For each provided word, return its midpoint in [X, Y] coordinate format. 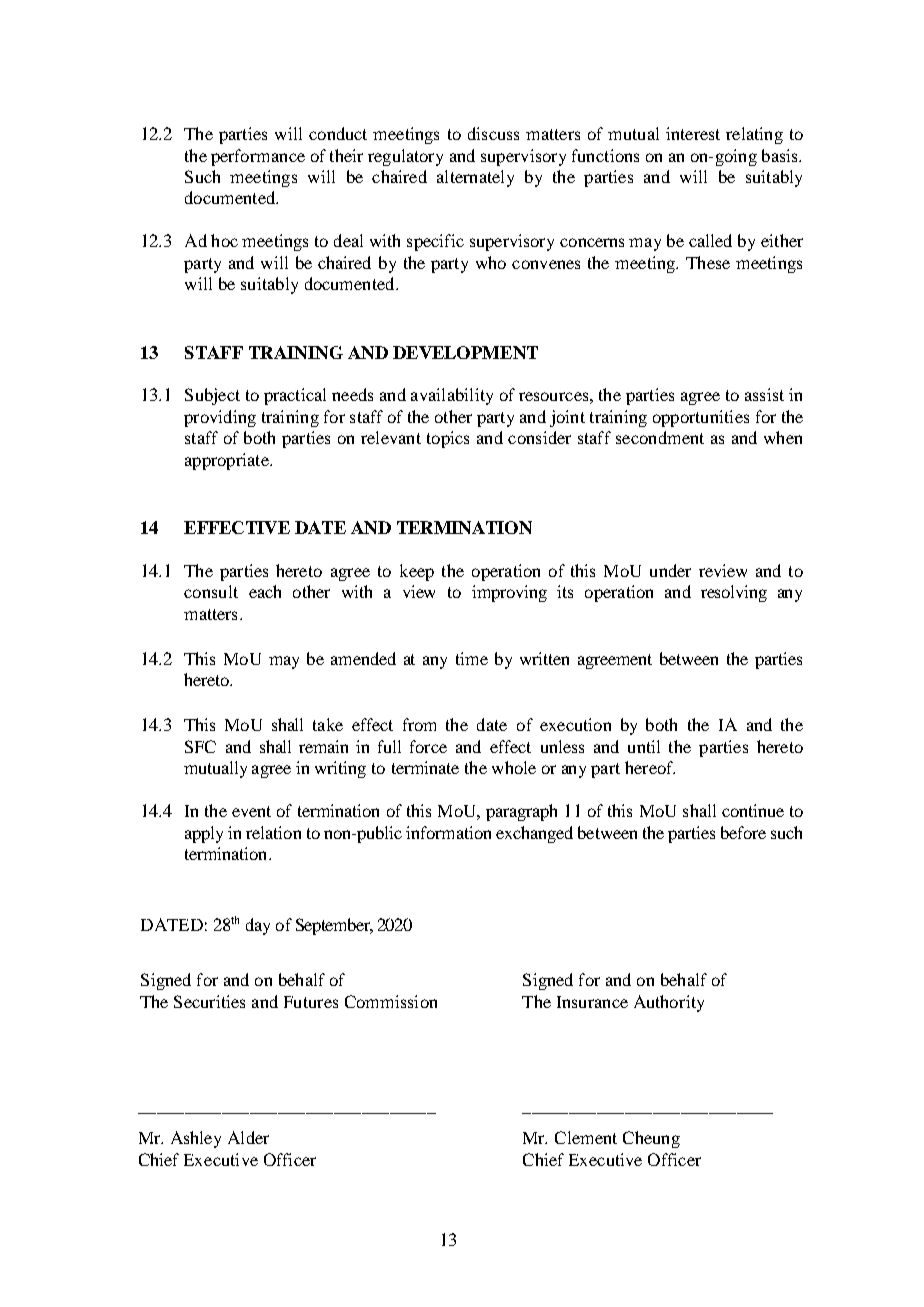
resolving [734, 593]
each [265, 591]
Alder [248, 1137]
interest [693, 133]
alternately [475, 178]
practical [295, 396]
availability [452, 396]
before [743, 832]
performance [258, 157]
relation [273, 832]
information [448, 832]
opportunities [701, 418]
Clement [586, 1137]
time [472, 658]
